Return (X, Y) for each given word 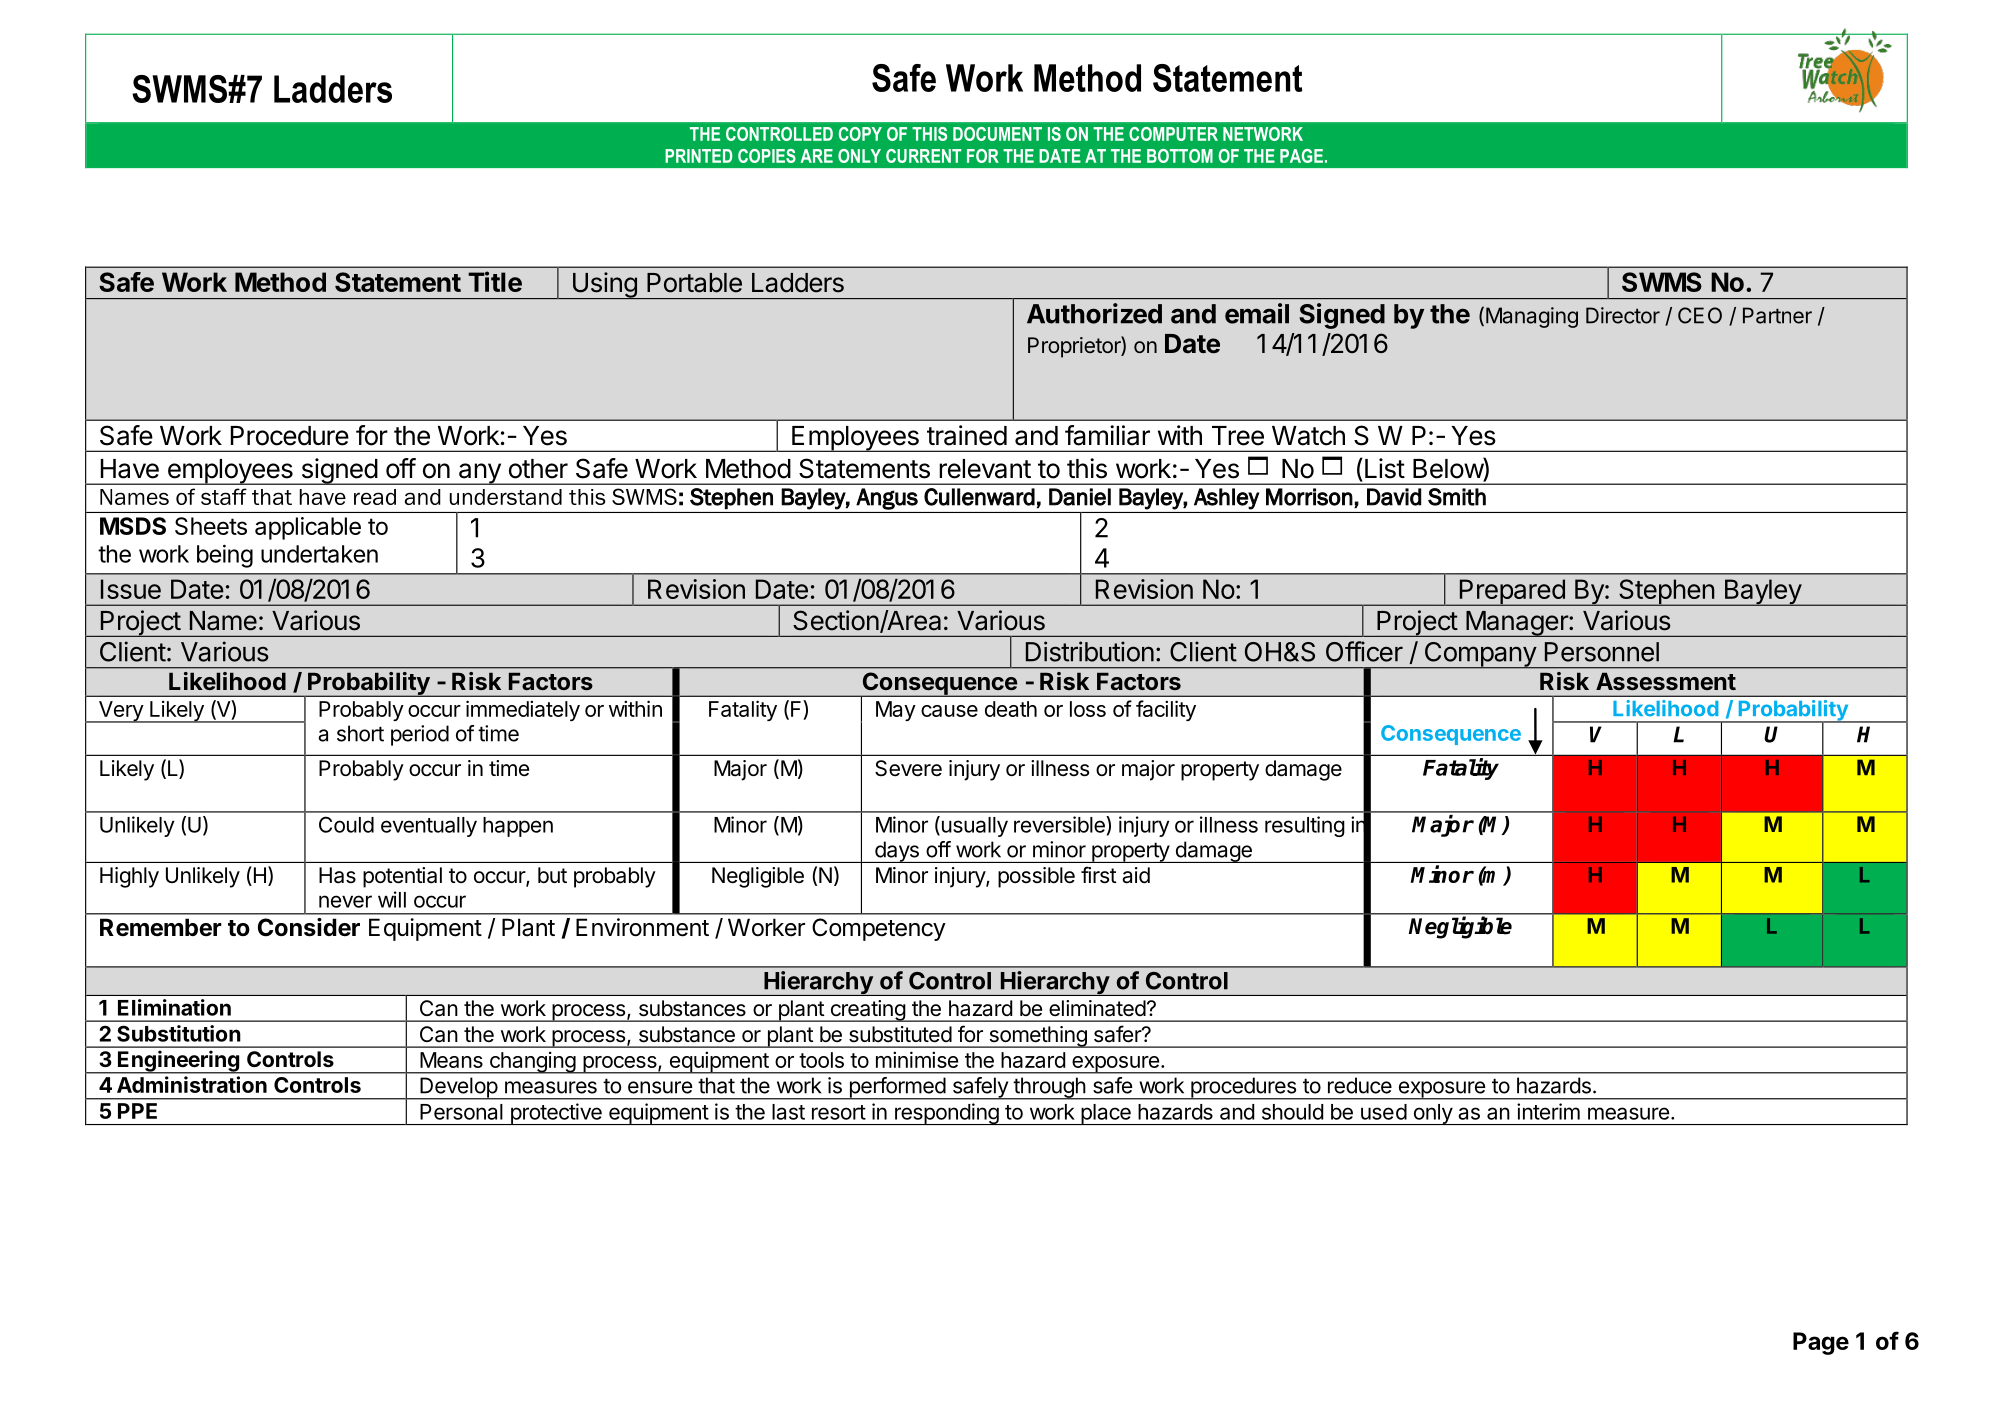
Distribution (1090, 651)
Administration (192, 1084)
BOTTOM (1180, 156)
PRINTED (698, 156)
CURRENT (923, 156)
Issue (131, 589)
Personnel (1602, 652)
